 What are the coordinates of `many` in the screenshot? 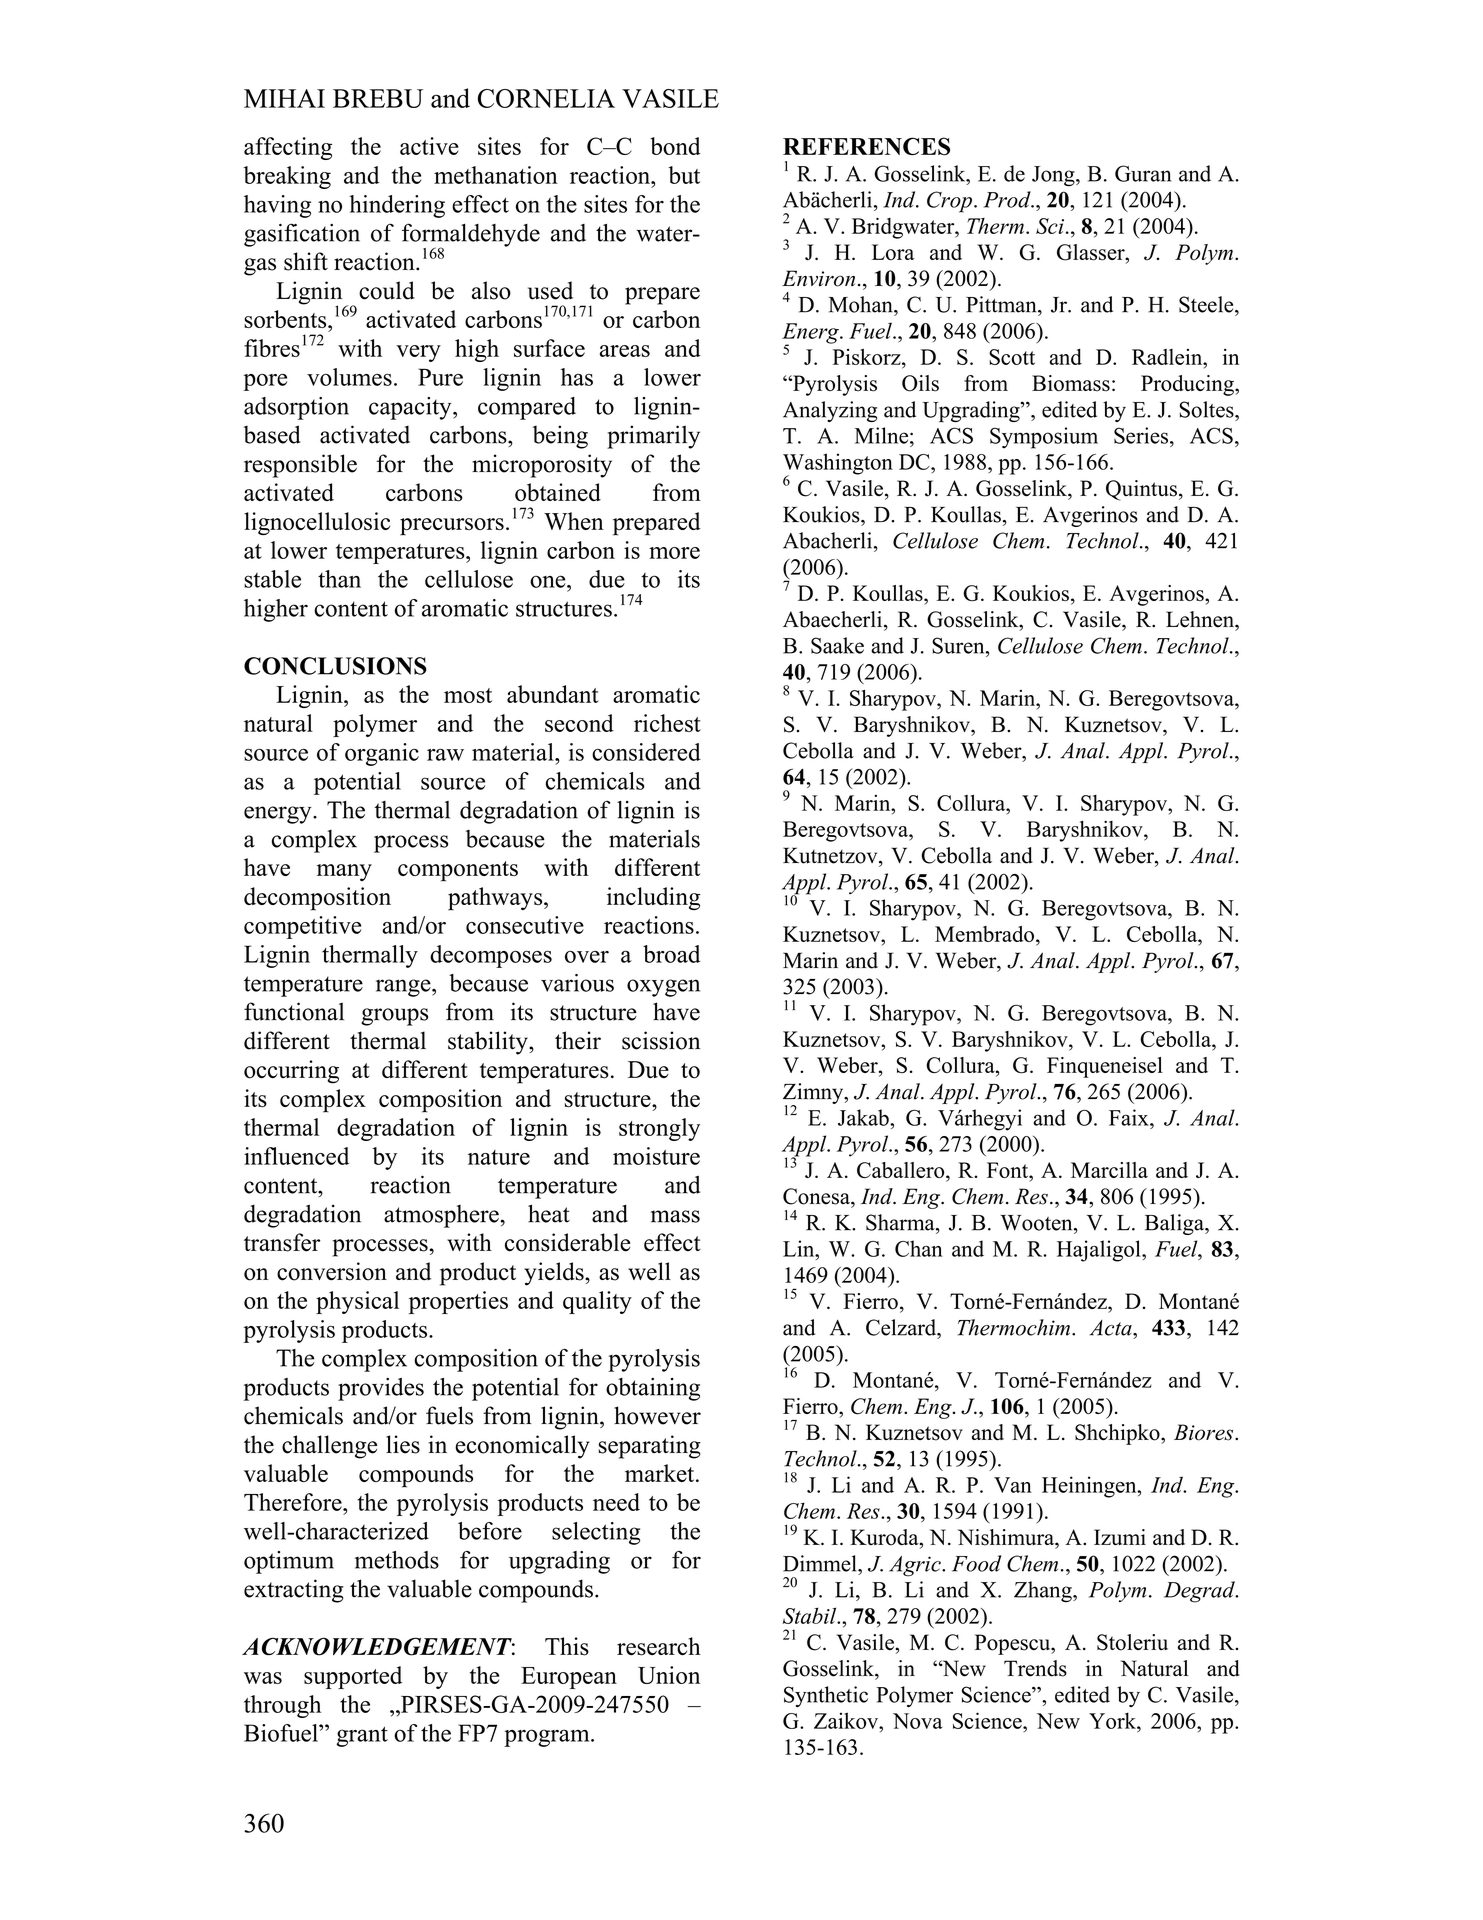 It's located at (344, 872).
